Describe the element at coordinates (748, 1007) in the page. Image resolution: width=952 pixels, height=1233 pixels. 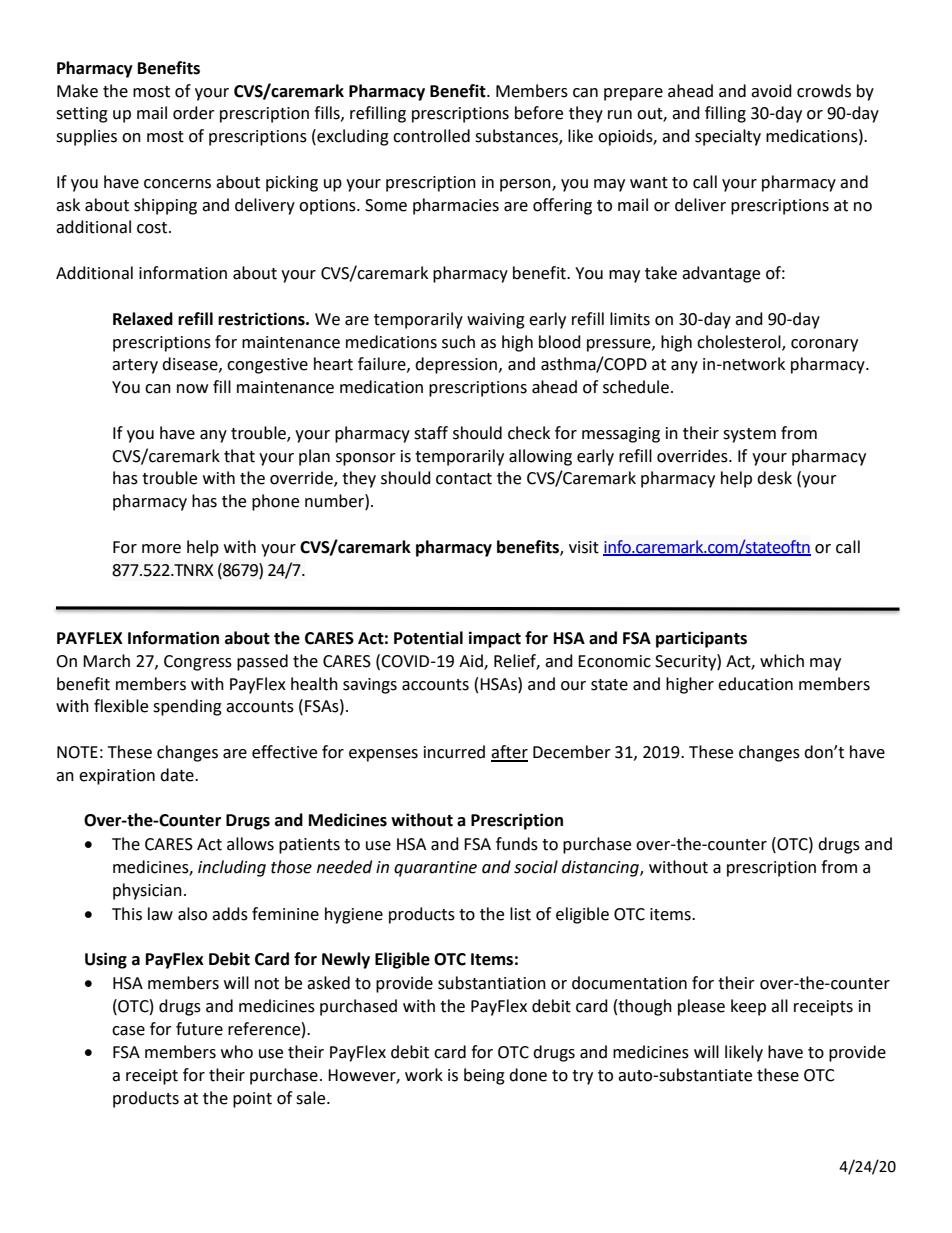
I see `keep` at that location.
